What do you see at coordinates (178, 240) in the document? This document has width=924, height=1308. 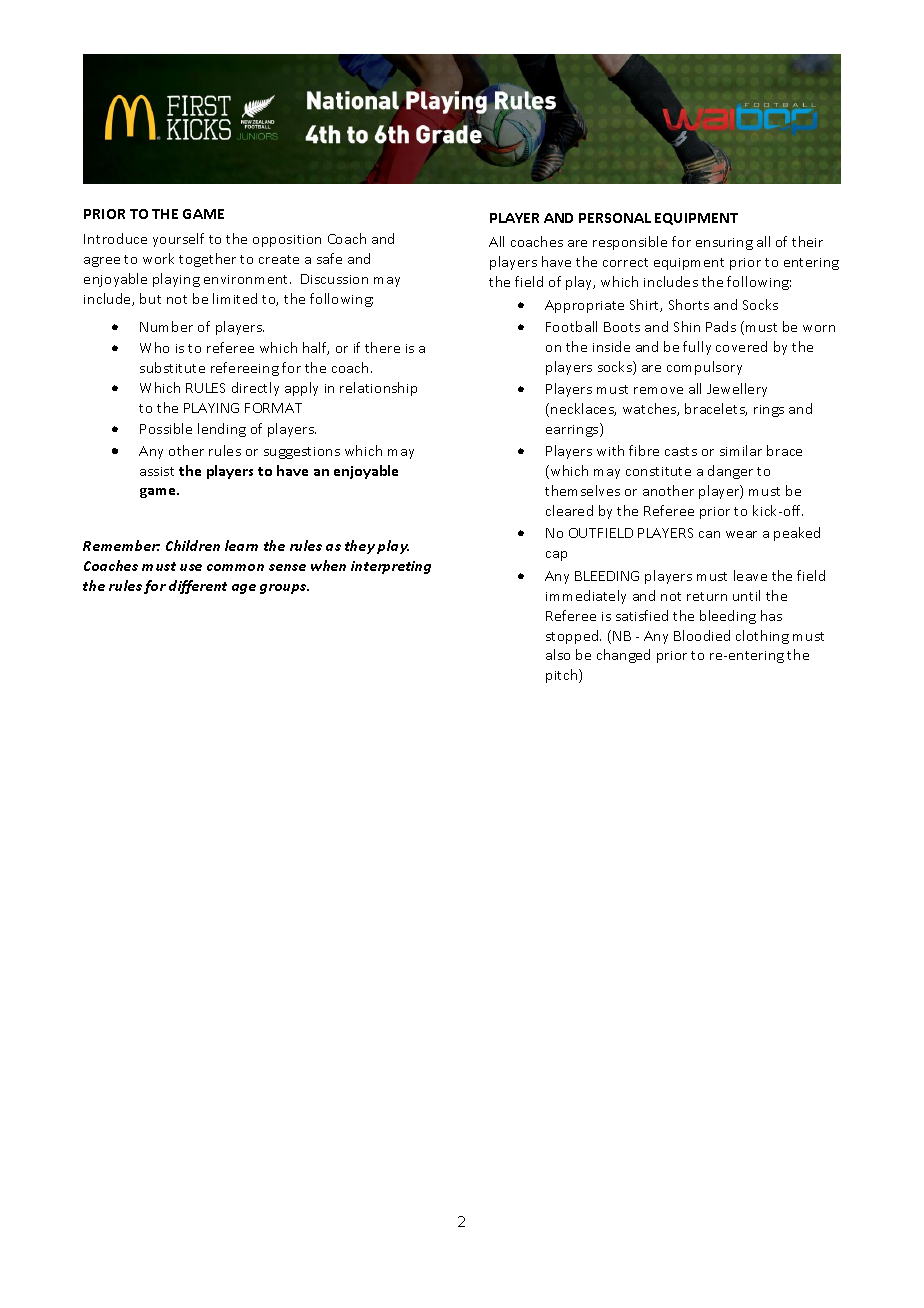 I see `yourself` at bounding box center [178, 240].
